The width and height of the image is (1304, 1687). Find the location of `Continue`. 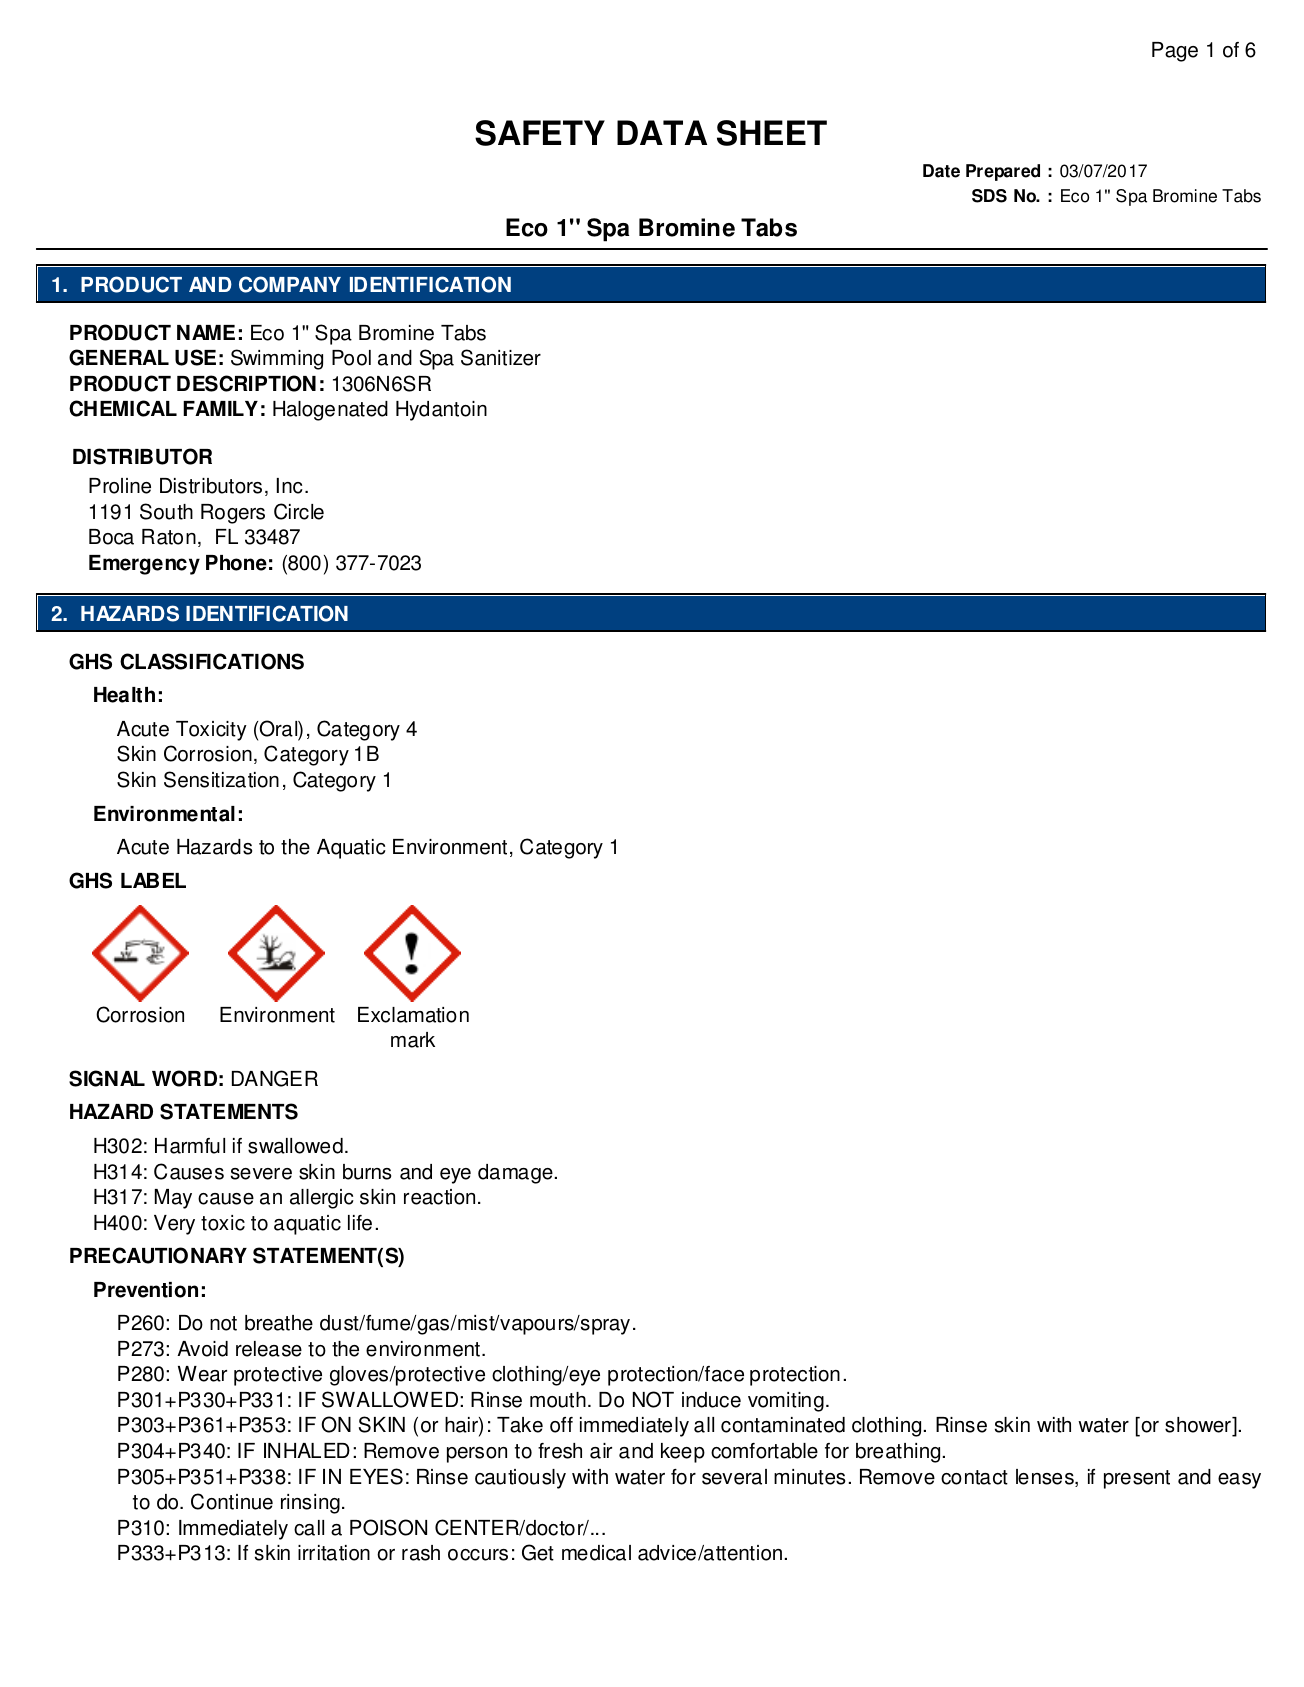

Continue is located at coordinates (232, 1501).
